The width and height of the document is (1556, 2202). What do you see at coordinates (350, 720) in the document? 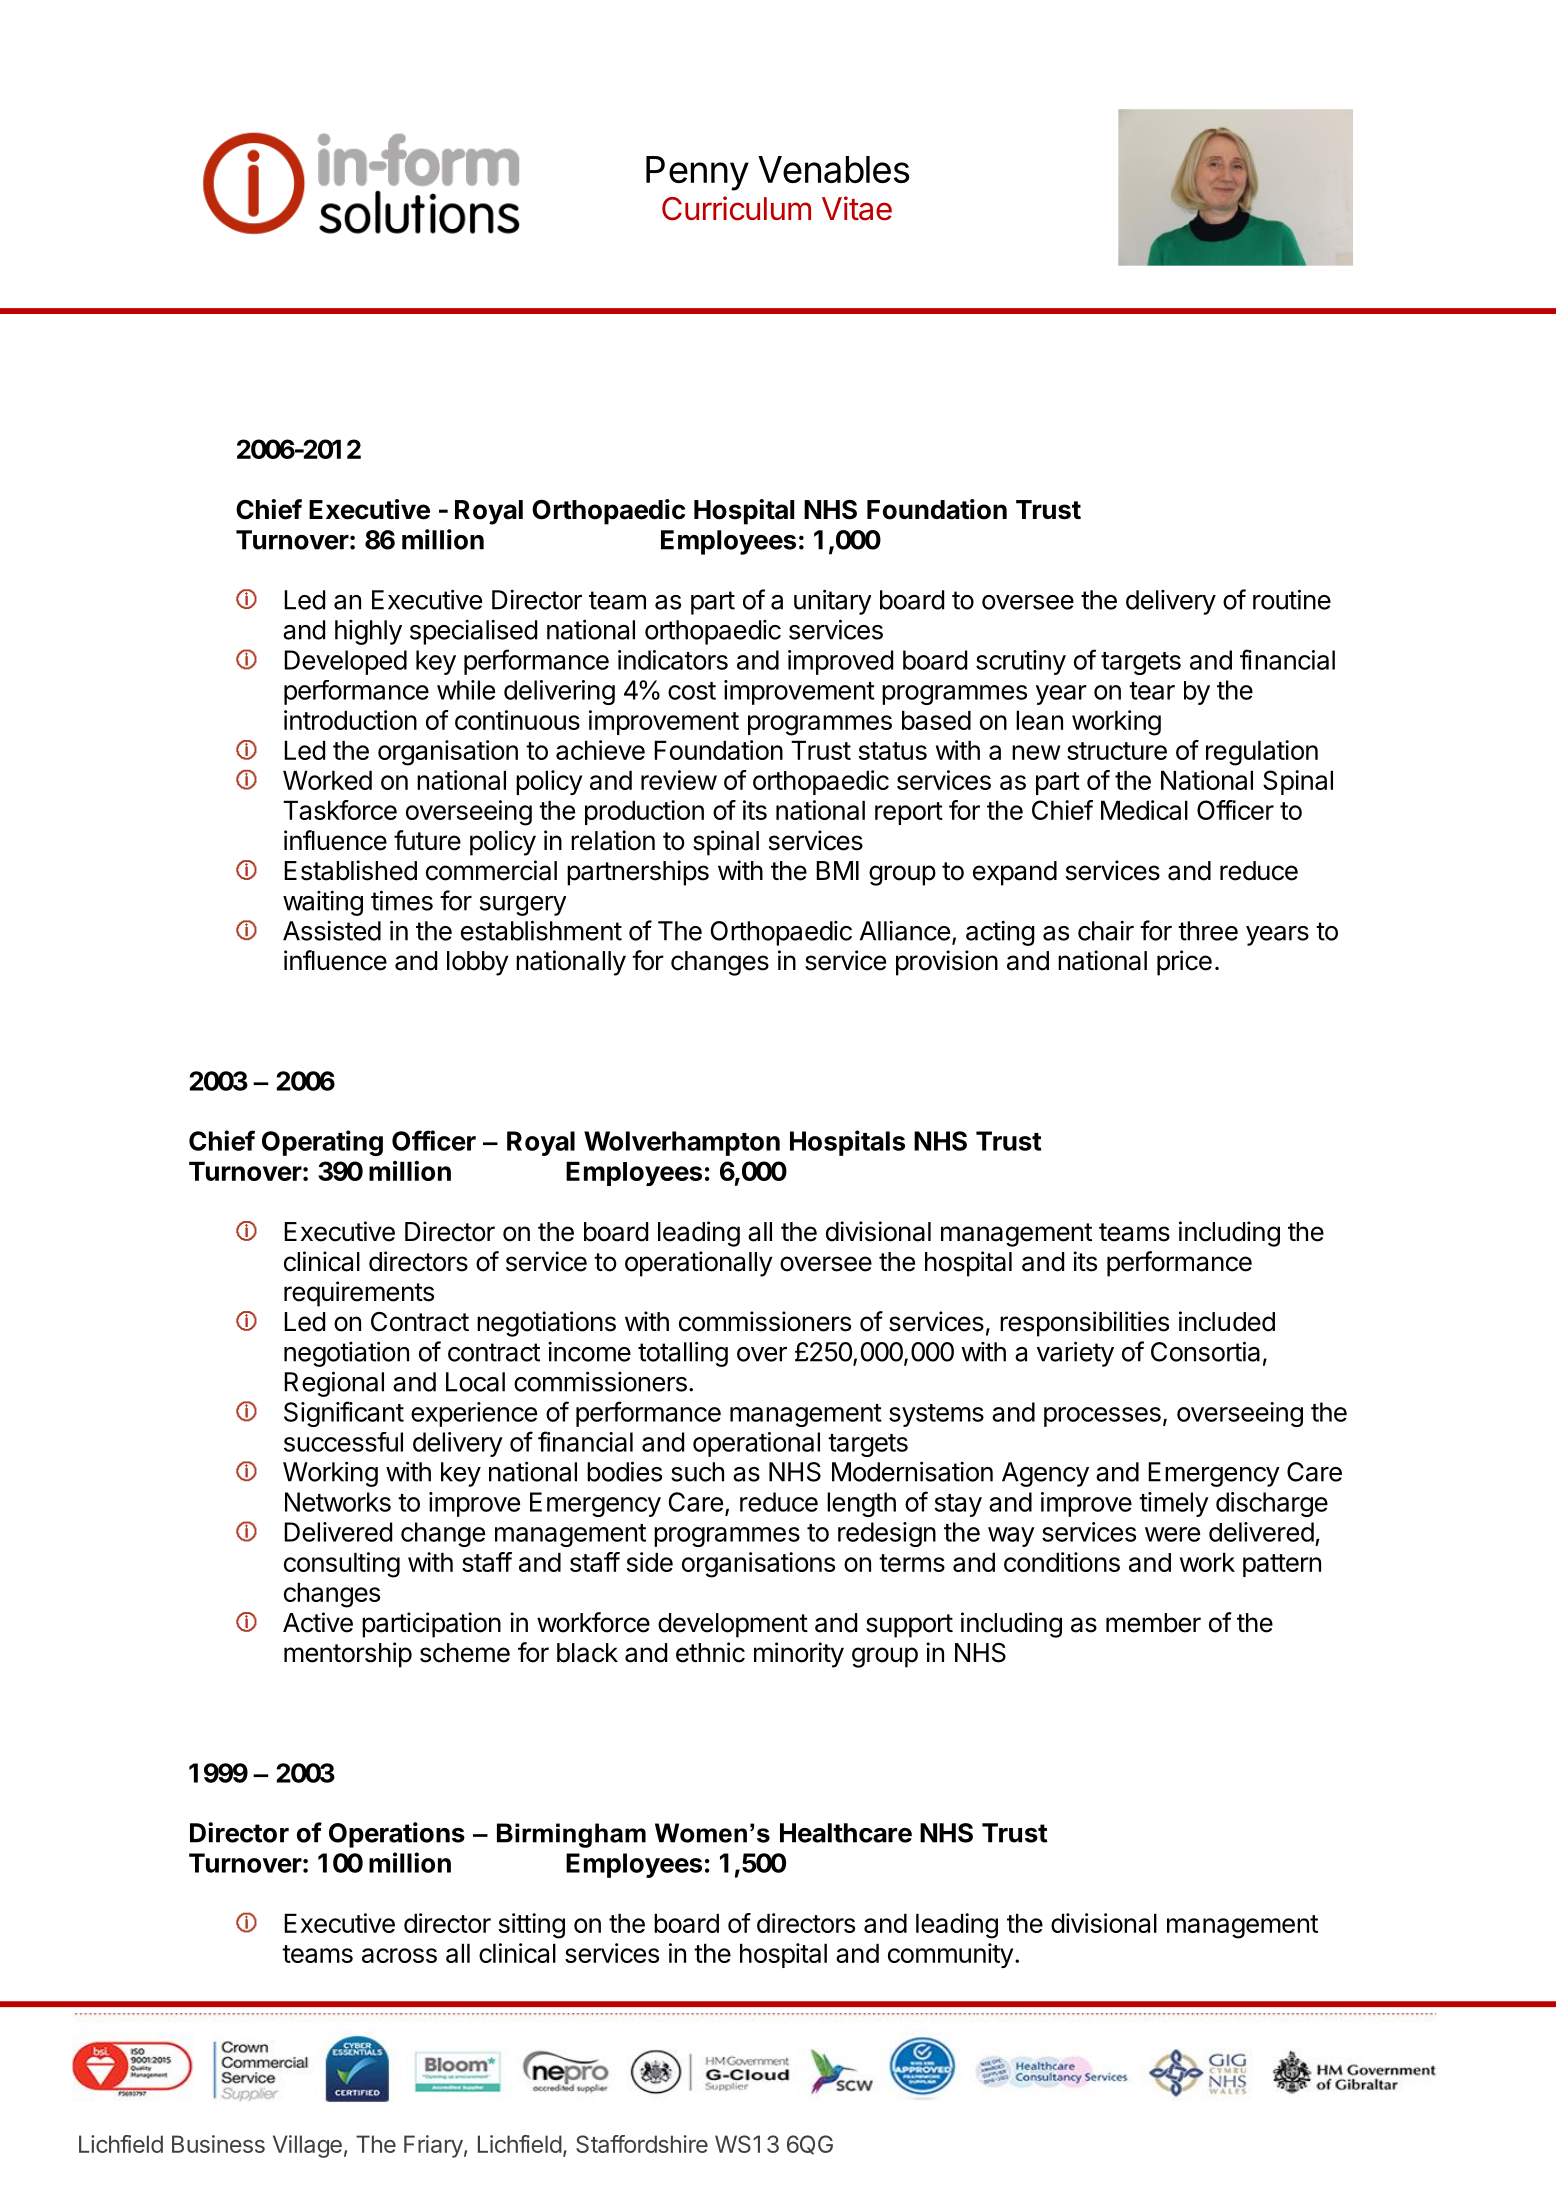
I see `introduction` at bounding box center [350, 720].
